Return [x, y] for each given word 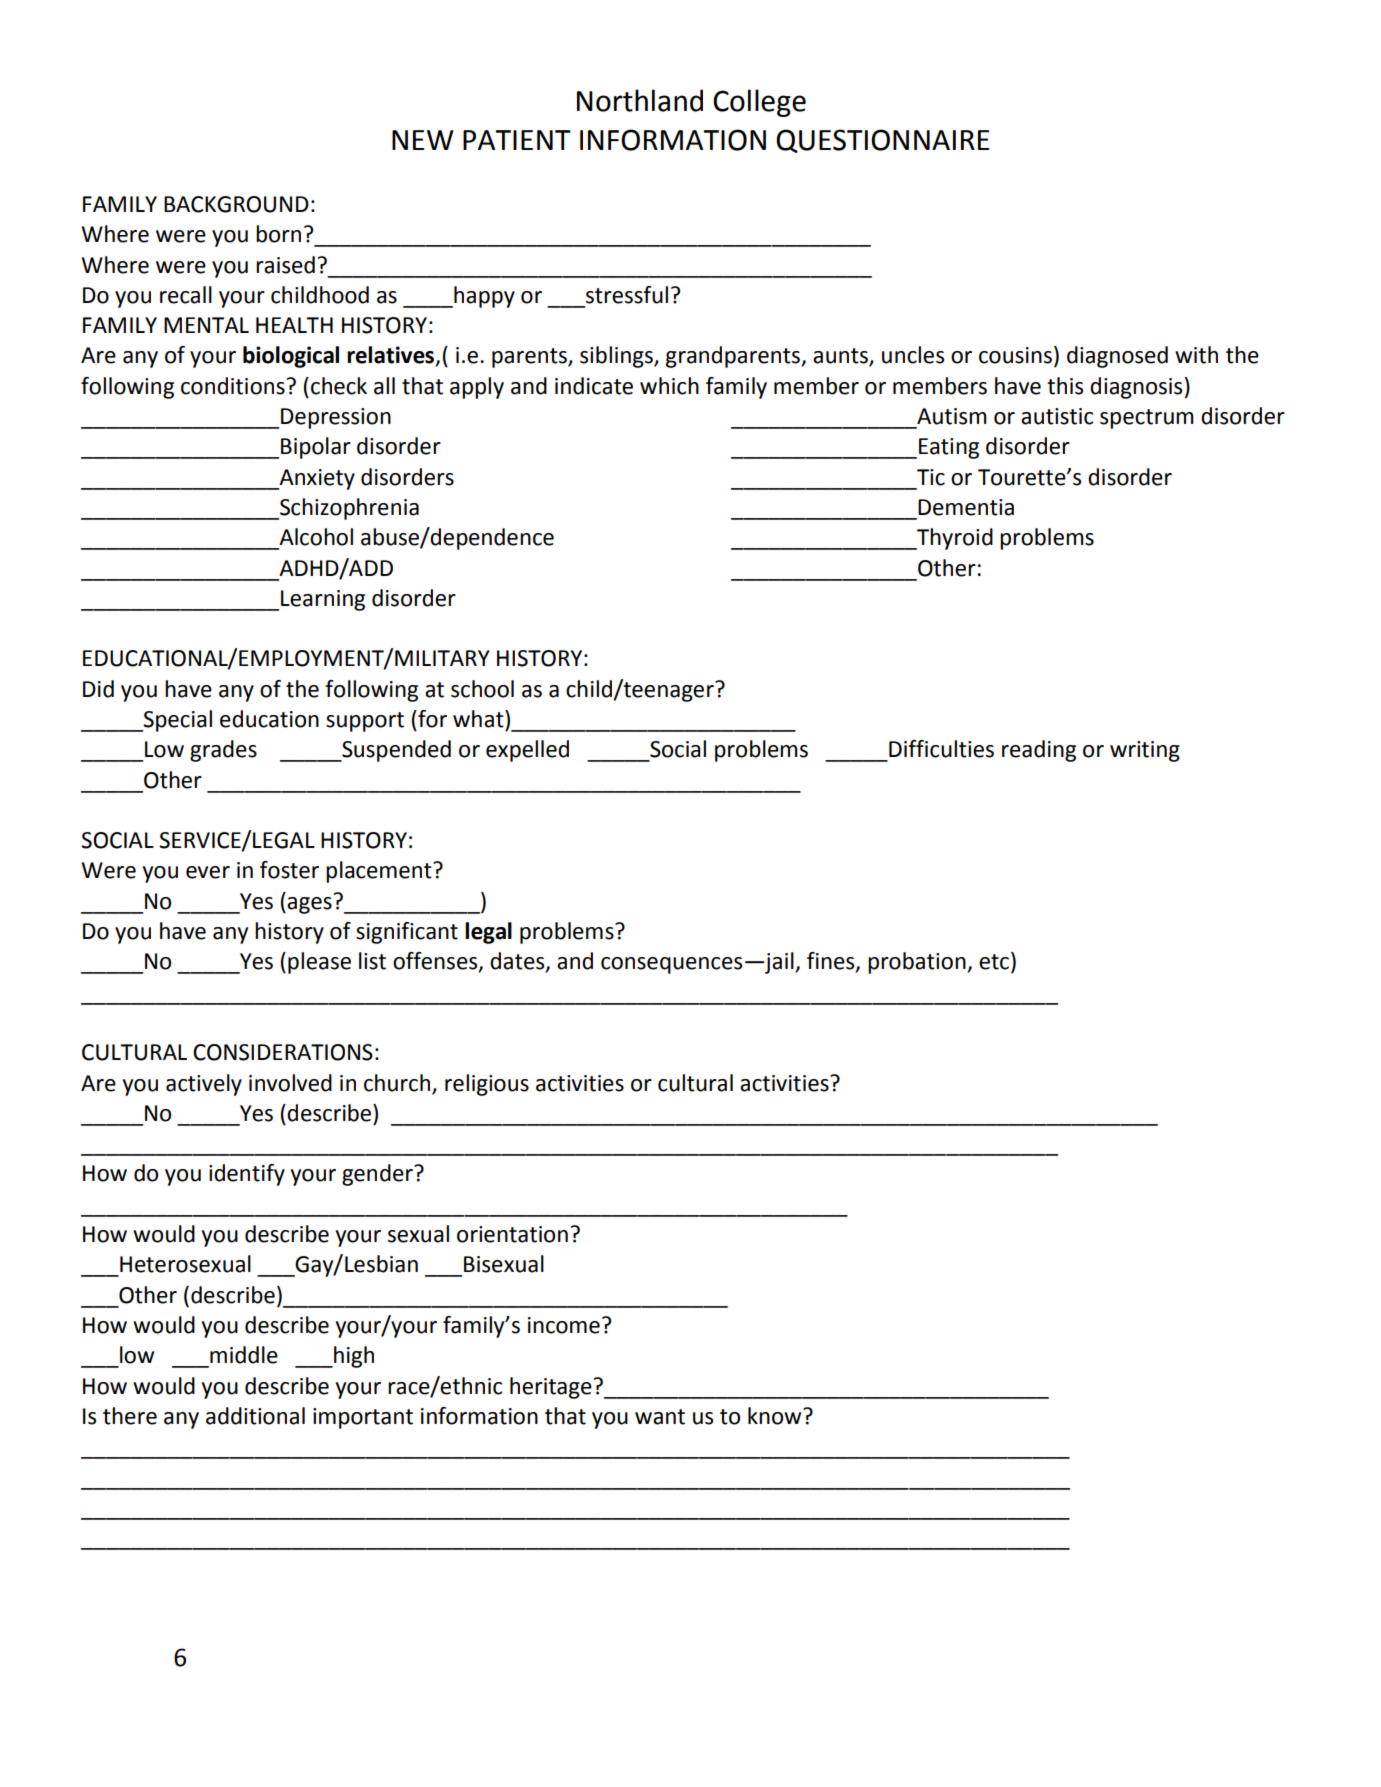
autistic [1057, 416]
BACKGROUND [236, 204]
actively [204, 1085]
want [660, 1417]
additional [255, 1416]
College [759, 103]
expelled [527, 751]
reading [1039, 751]
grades [223, 751]
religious [487, 1085]
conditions [233, 386]
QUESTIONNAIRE [882, 141]
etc [994, 962]
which [669, 386]
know [776, 1416]
